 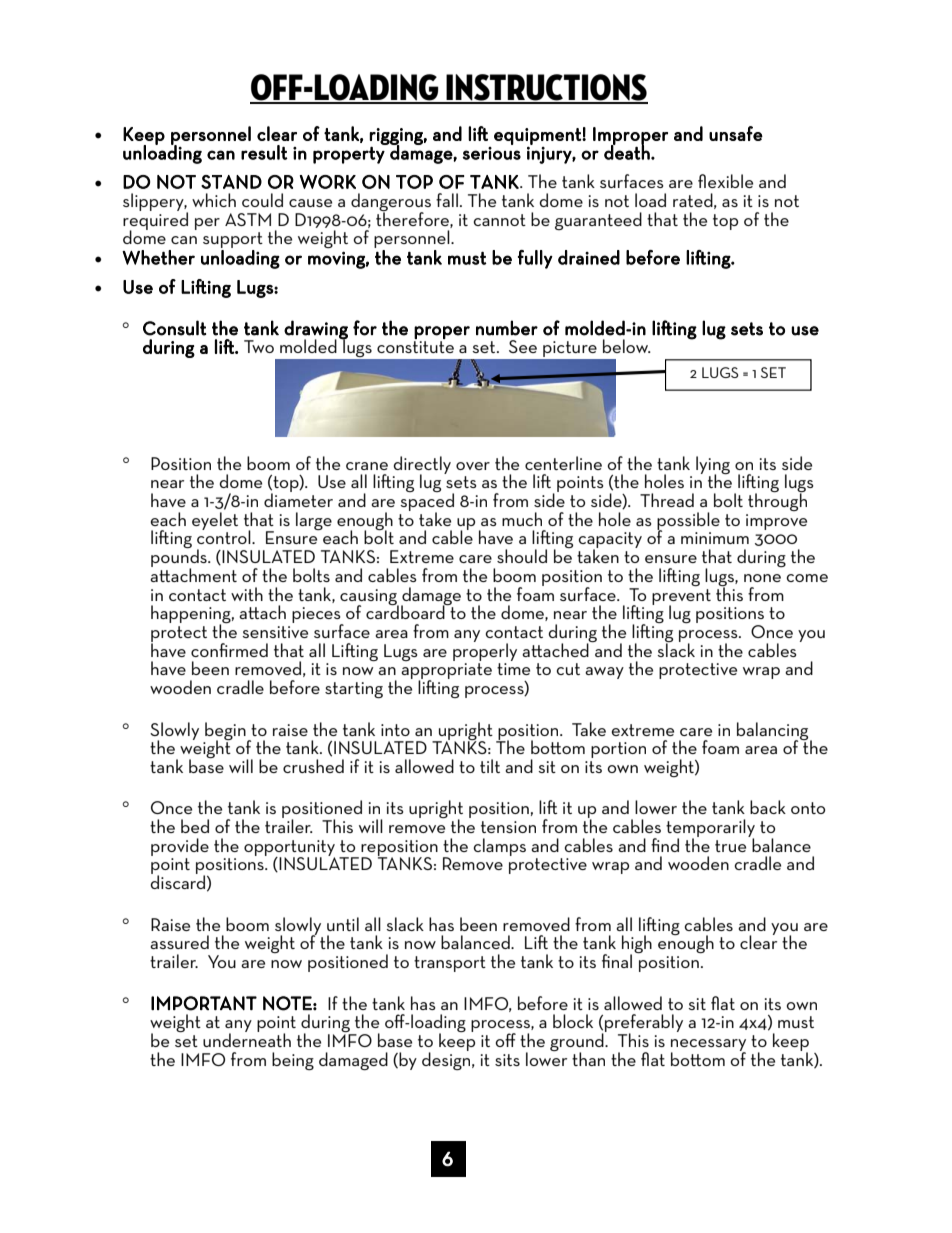 What do you see at coordinates (247, 594) in the page?
I see `with` at bounding box center [247, 594].
